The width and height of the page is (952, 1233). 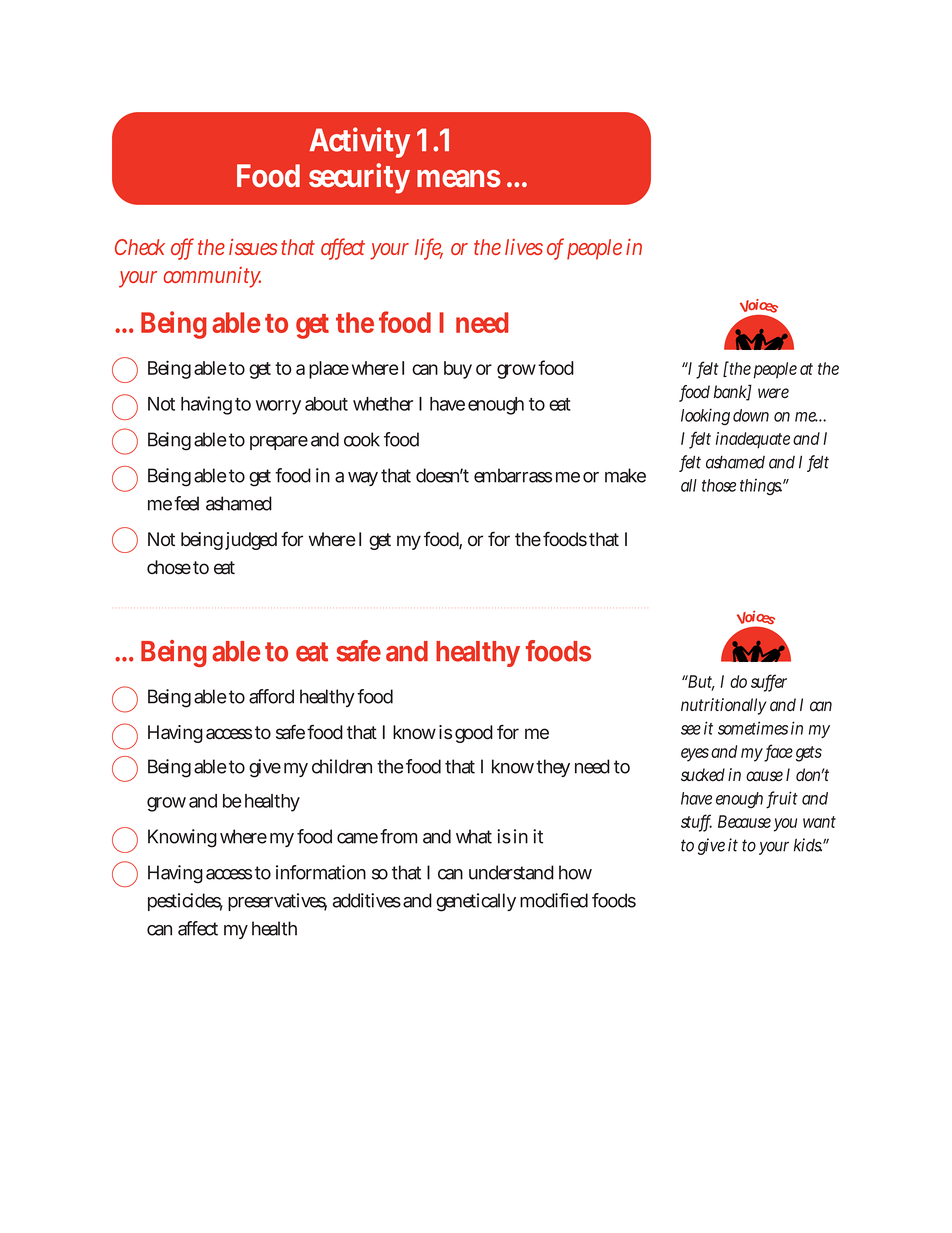 I want to click on means, so click(x=459, y=178).
